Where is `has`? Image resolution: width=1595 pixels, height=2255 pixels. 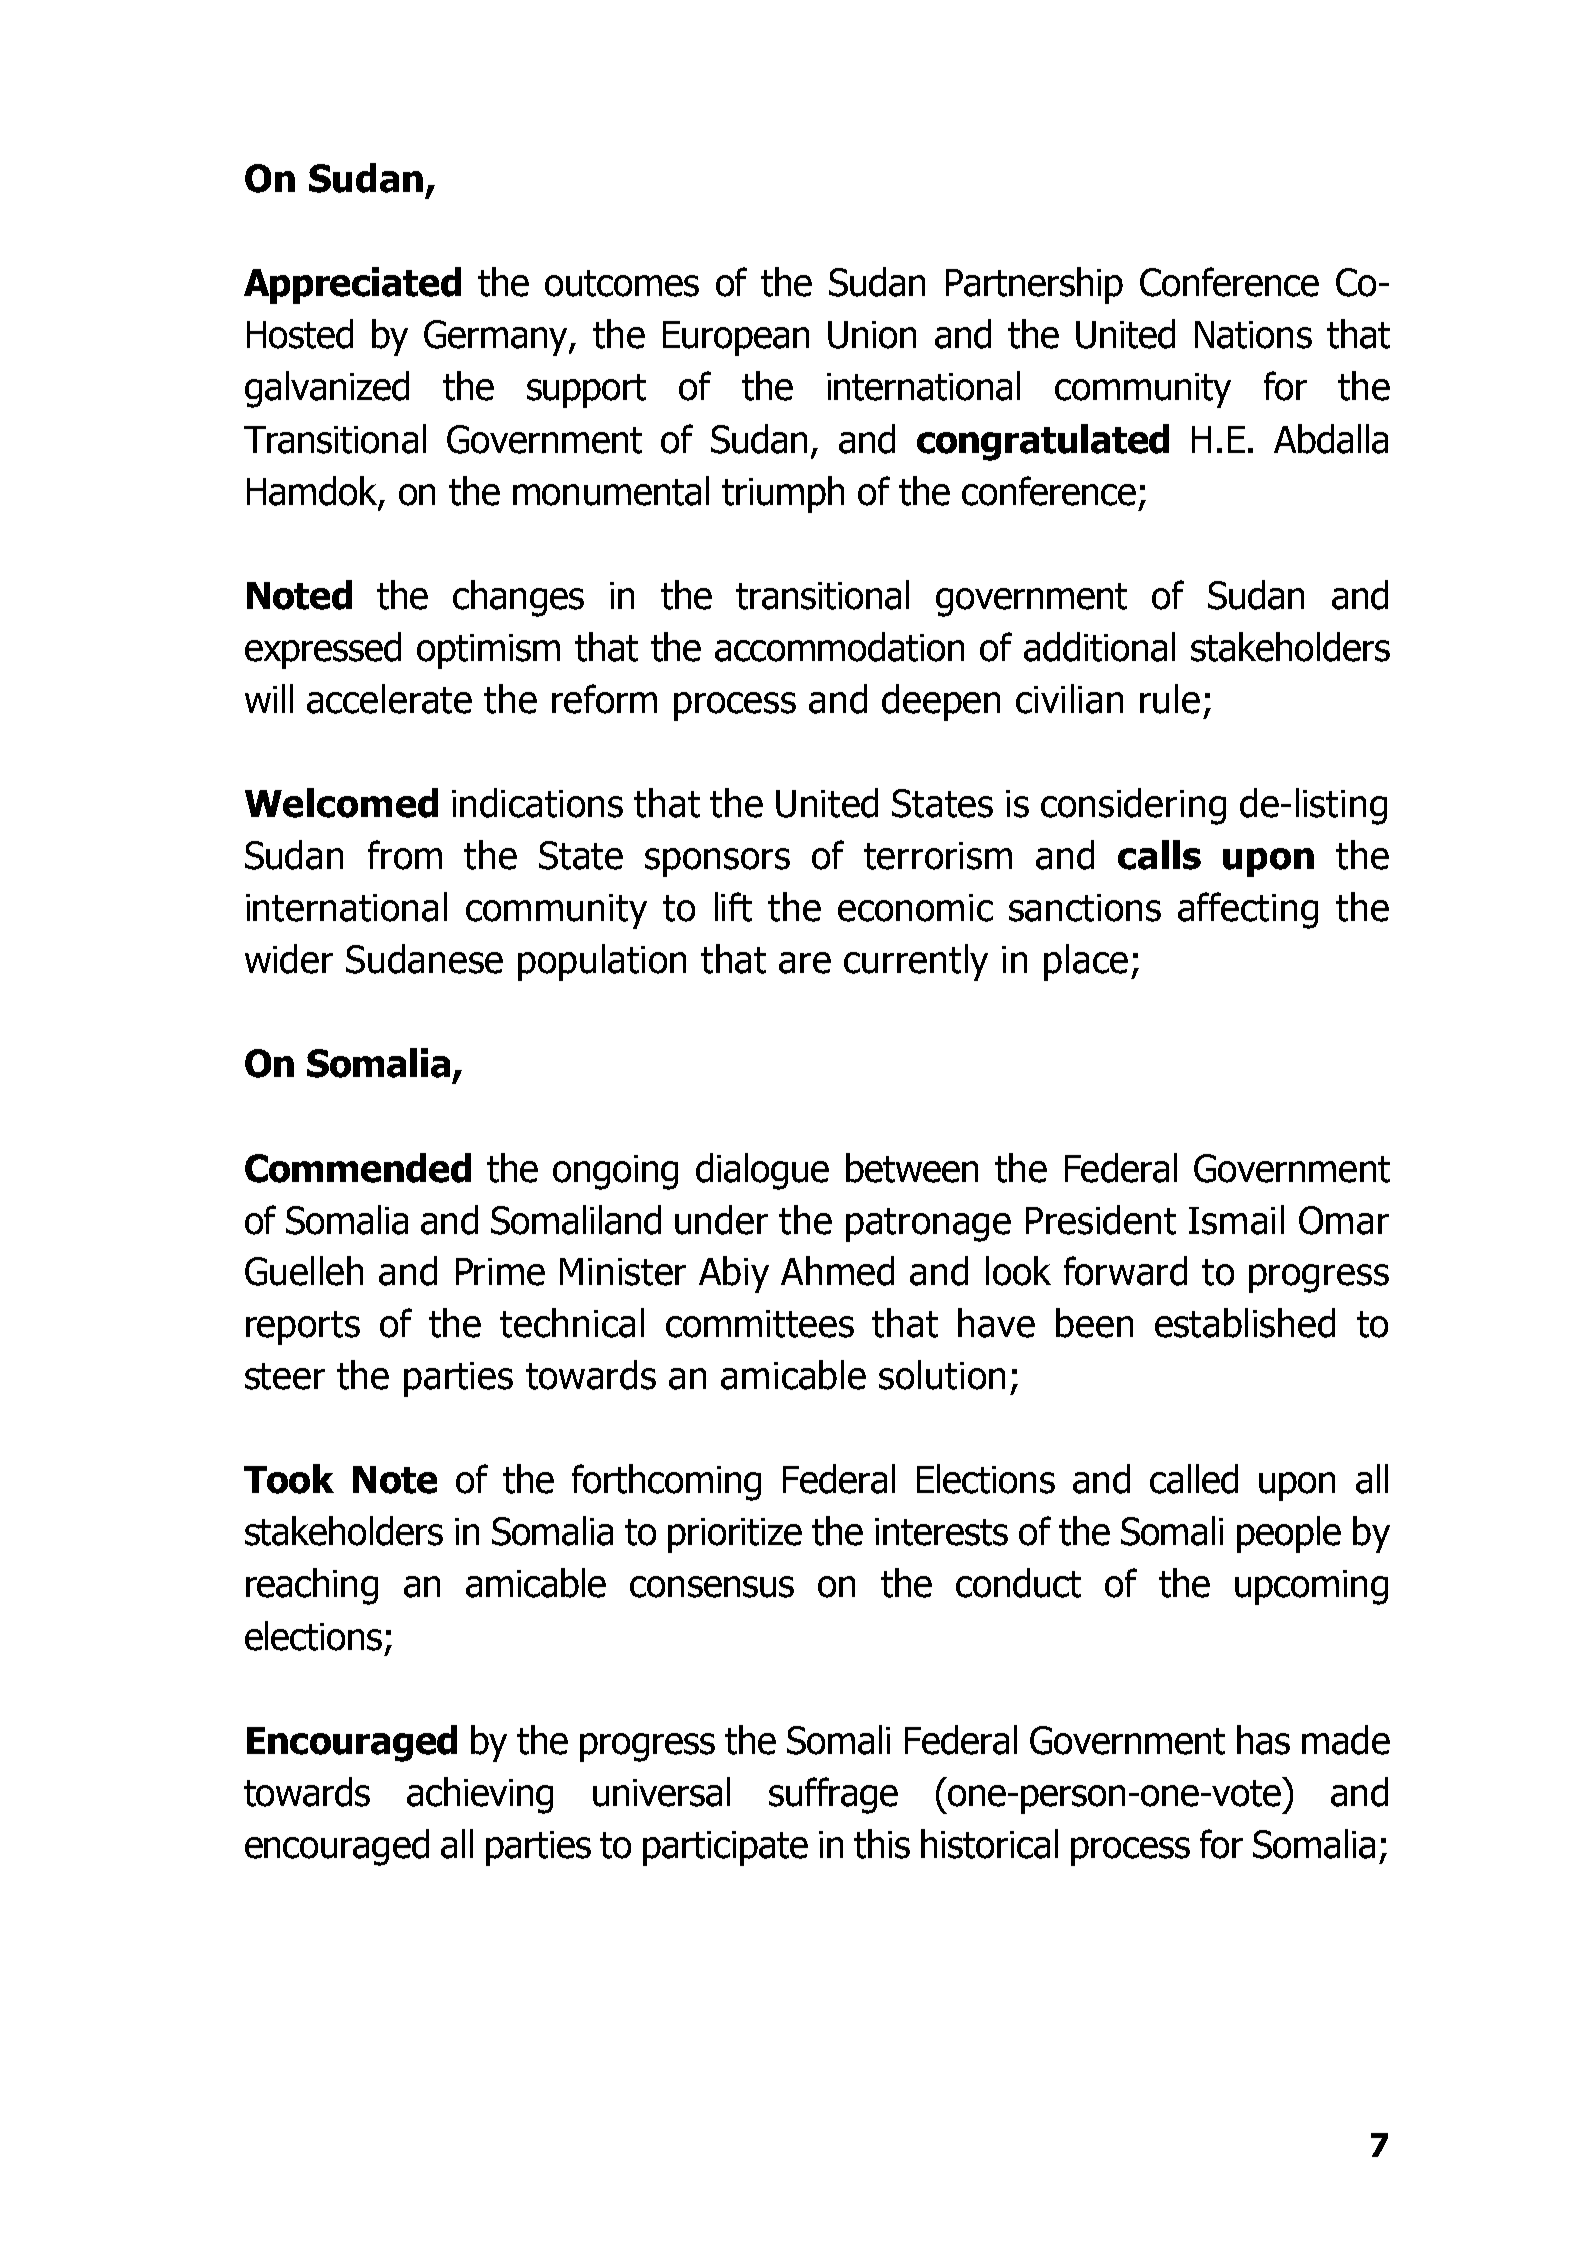
has is located at coordinates (1263, 1740).
